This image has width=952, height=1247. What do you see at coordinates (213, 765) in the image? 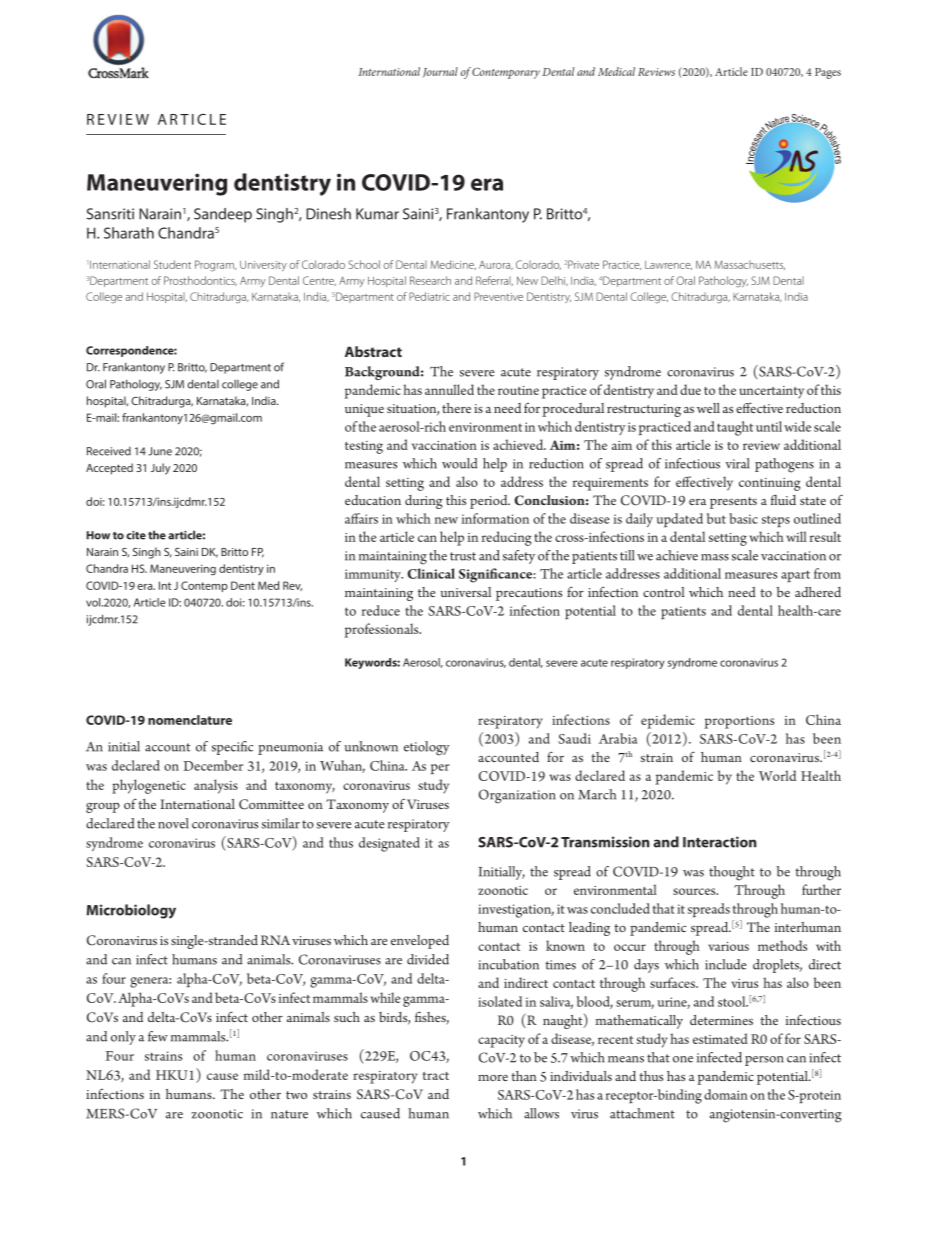
I see `December` at bounding box center [213, 765].
